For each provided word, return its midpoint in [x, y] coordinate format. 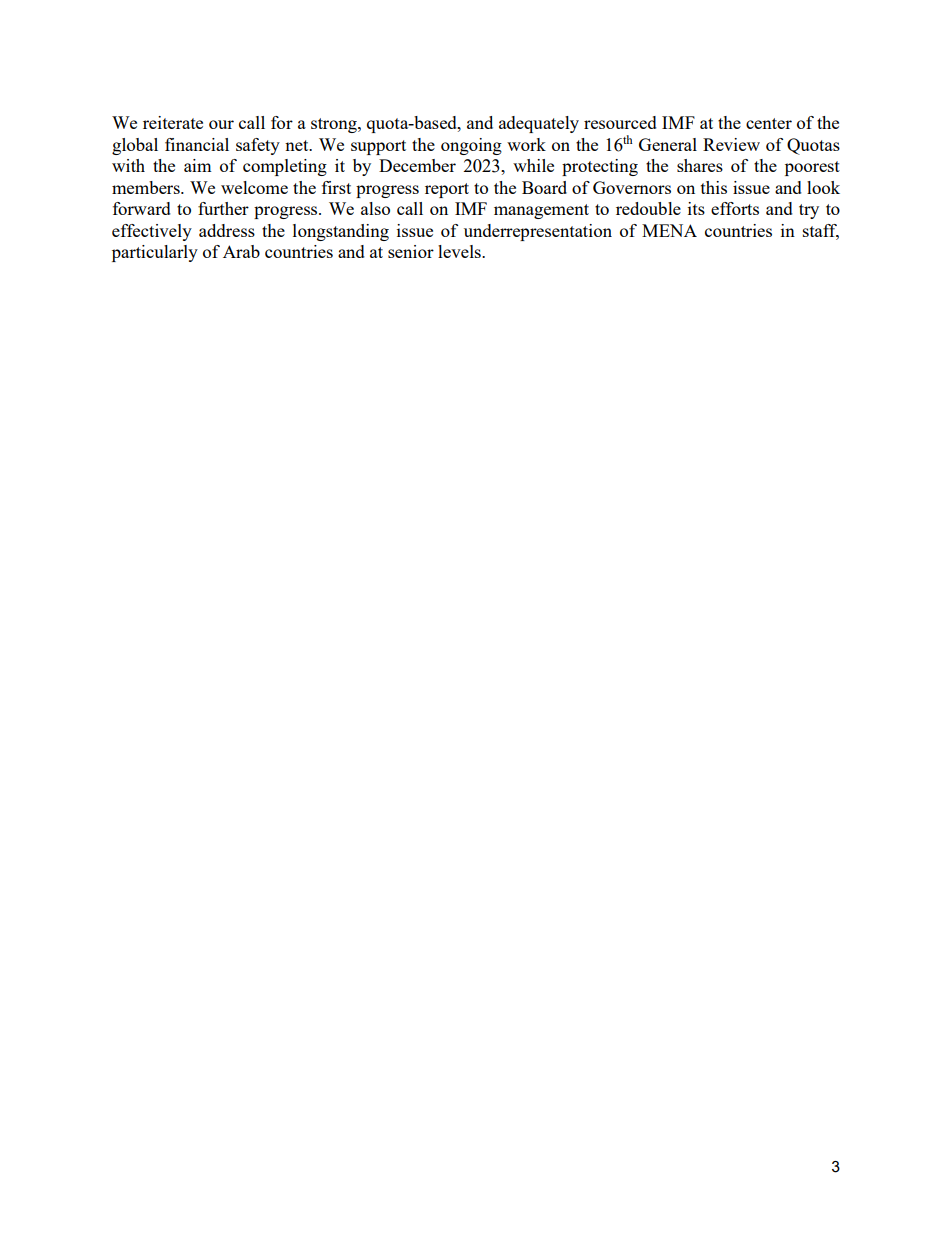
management [541, 211]
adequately [539, 124]
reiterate [173, 122]
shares [700, 165]
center [769, 123]
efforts [735, 208]
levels [460, 251]
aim [198, 165]
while [533, 165]
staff [821, 232]
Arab [241, 251]
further [223, 208]
